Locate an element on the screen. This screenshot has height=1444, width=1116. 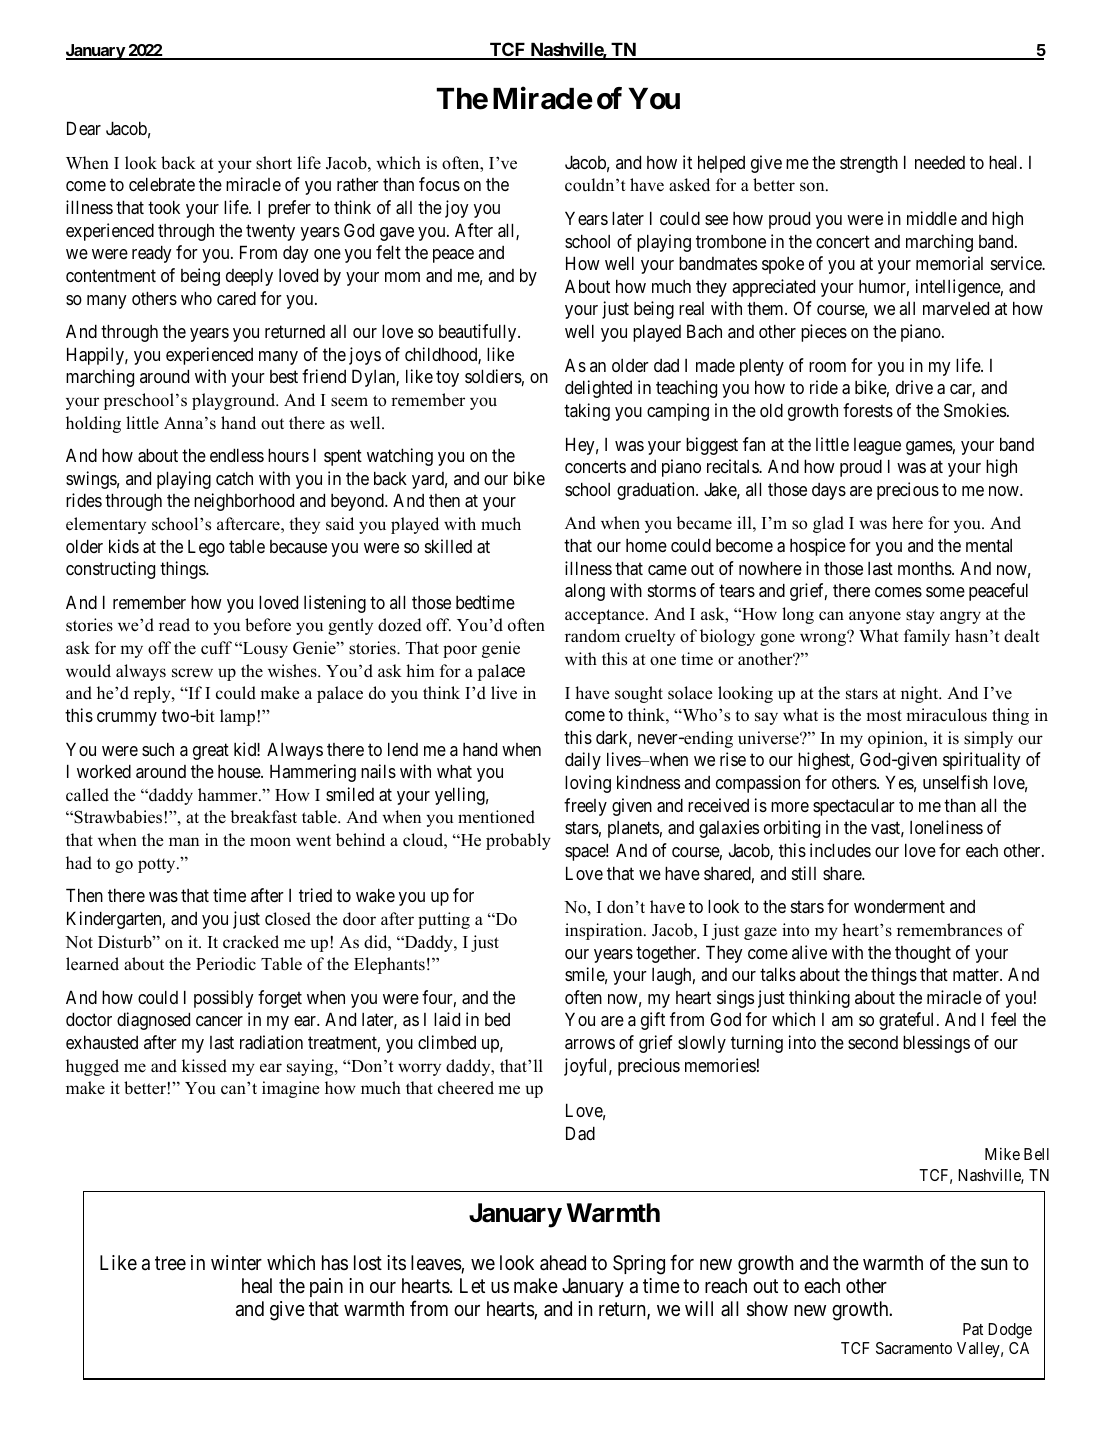
months is located at coordinates (925, 568).
